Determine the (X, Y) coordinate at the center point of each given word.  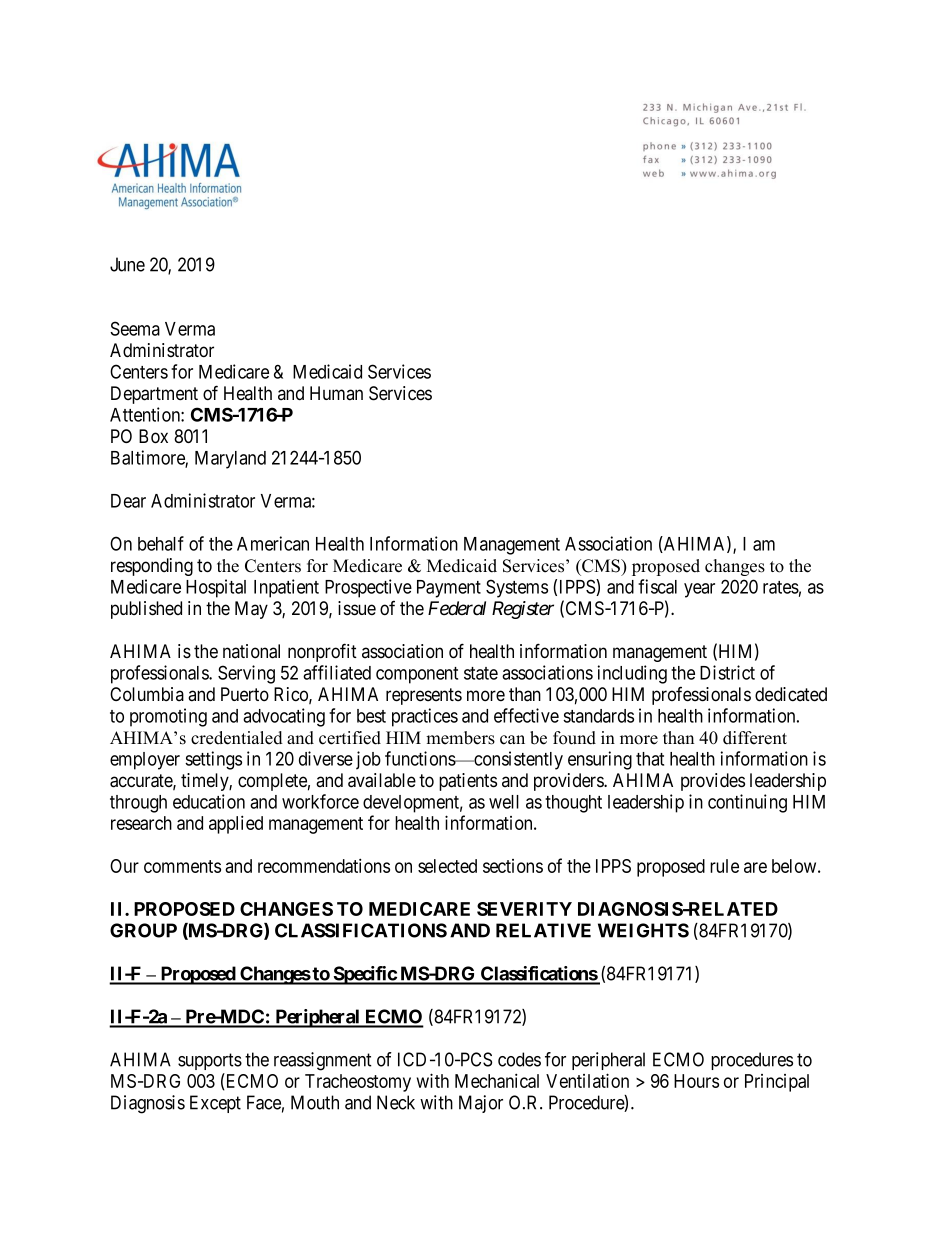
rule (724, 866)
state (481, 673)
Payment (449, 589)
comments (182, 866)
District (727, 672)
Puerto (245, 694)
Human (336, 393)
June (127, 264)
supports (210, 1061)
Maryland (230, 460)
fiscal (657, 586)
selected (447, 866)
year (699, 590)
